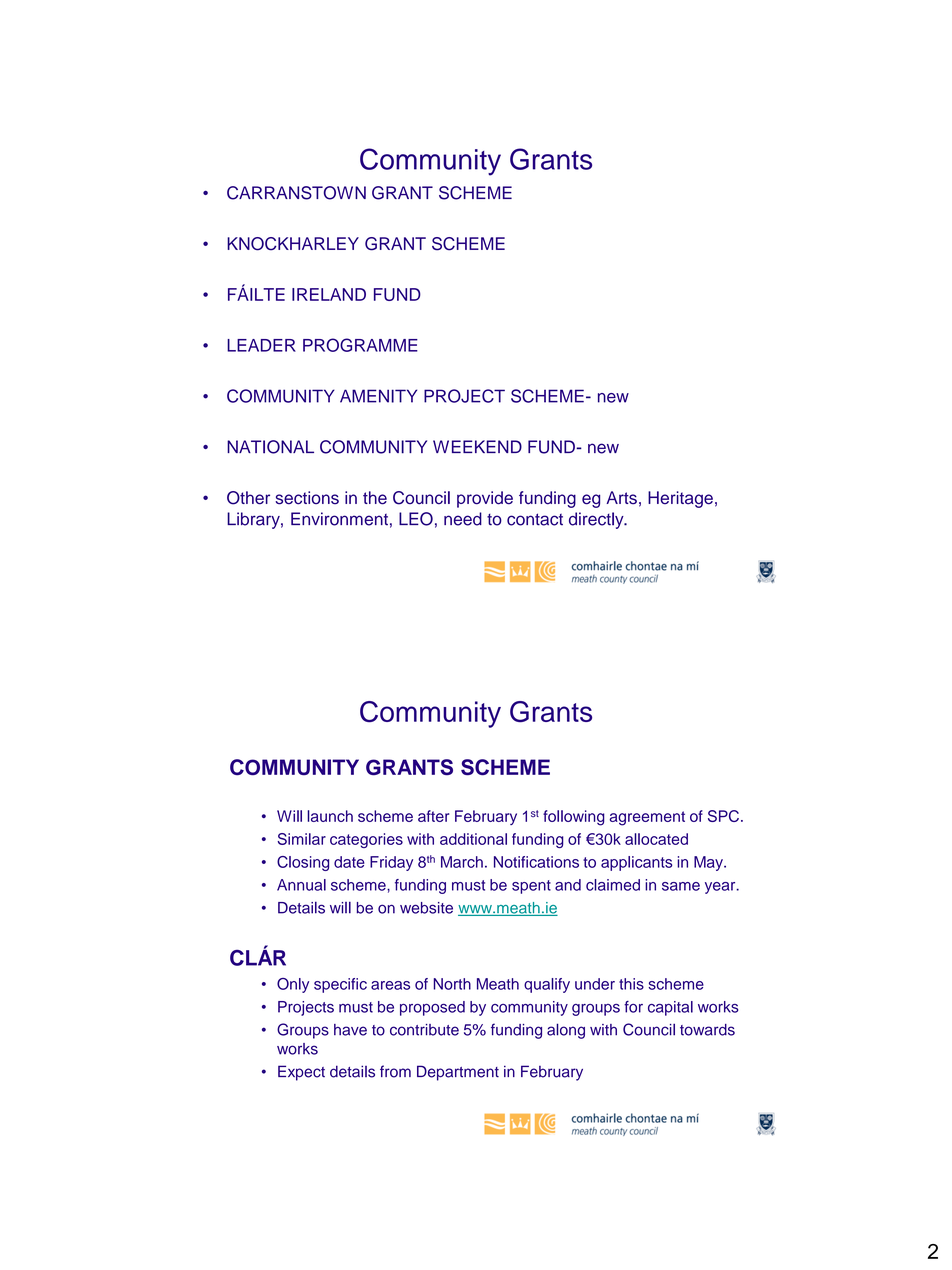 The width and height of the document is (952, 1270). What do you see at coordinates (360, 345) in the document?
I see `PROGRAMME` at bounding box center [360, 345].
